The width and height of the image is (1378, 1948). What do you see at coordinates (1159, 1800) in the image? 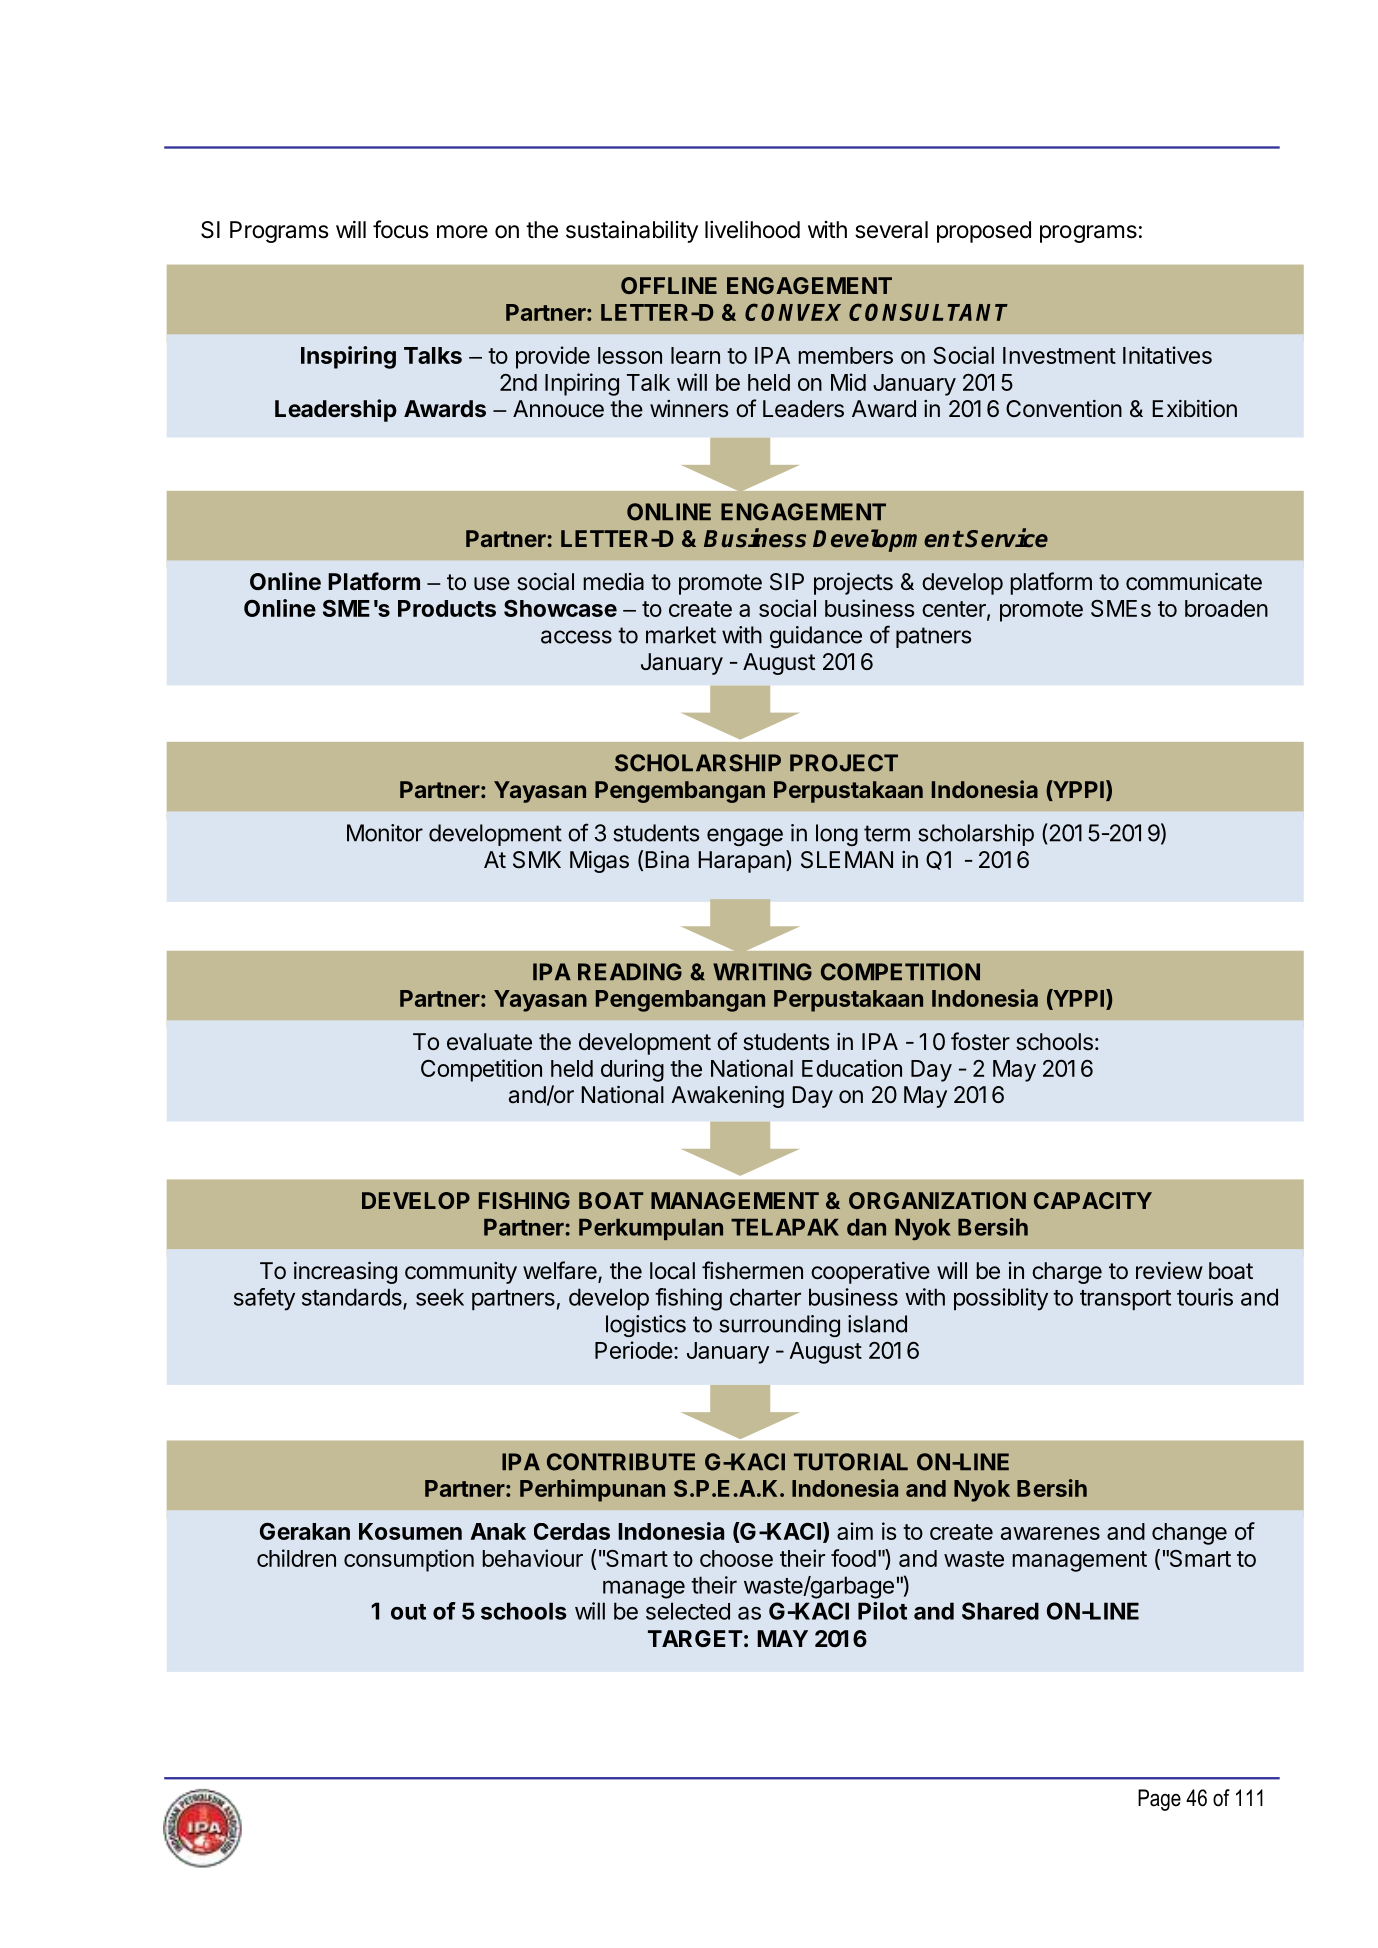
I see `Page` at bounding box center [1159, 1800].
